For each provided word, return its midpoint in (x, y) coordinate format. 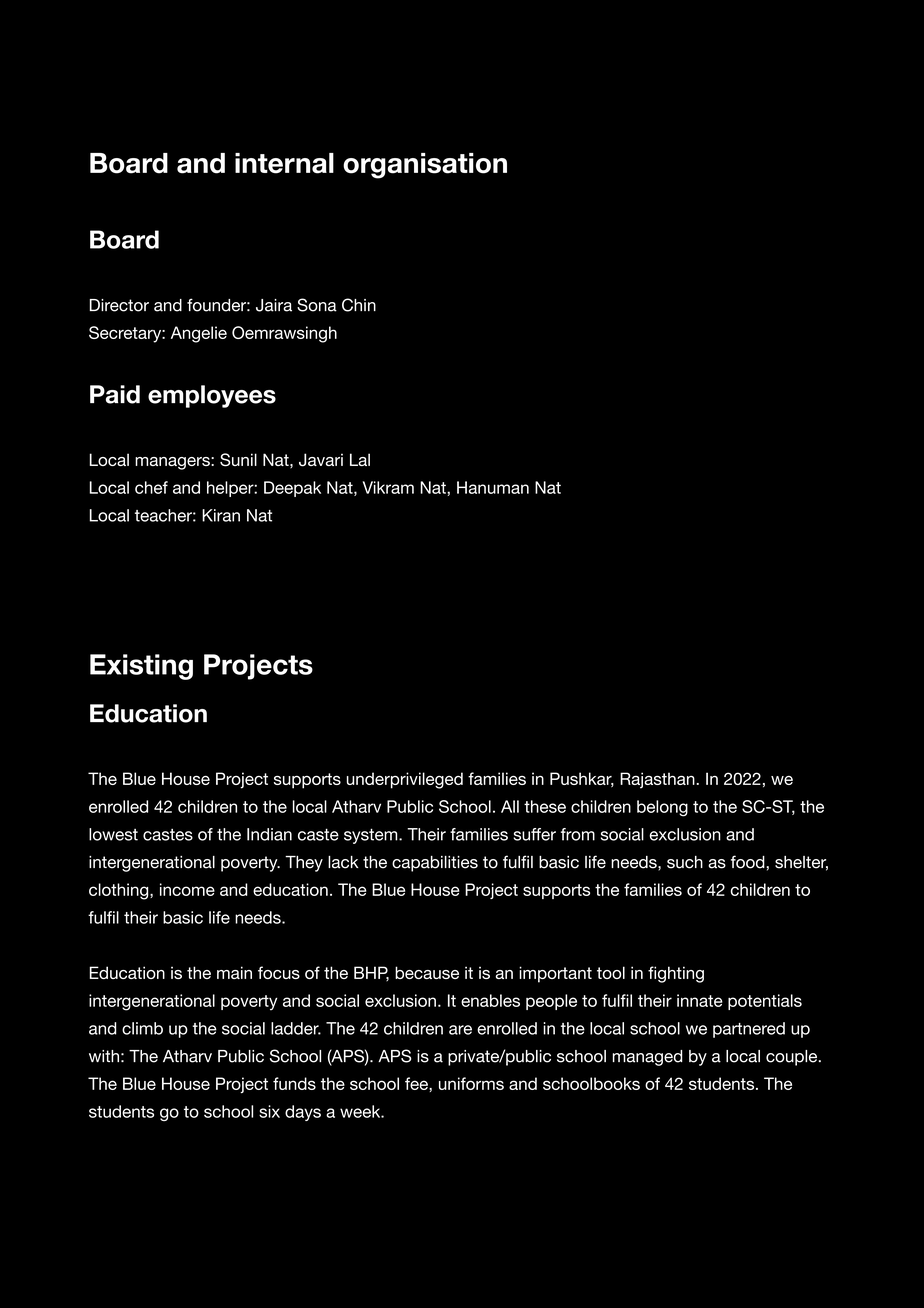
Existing (141, 667)
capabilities (435, 864)
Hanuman (493, 487)
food (749, 862)
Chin (359, 305)
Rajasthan (658, 780)
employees (212, 396)
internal (284, 163)
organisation (425, 166)
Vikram (388, 487)
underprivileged (405, 780)
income (187, 889)
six (269, 1111)
